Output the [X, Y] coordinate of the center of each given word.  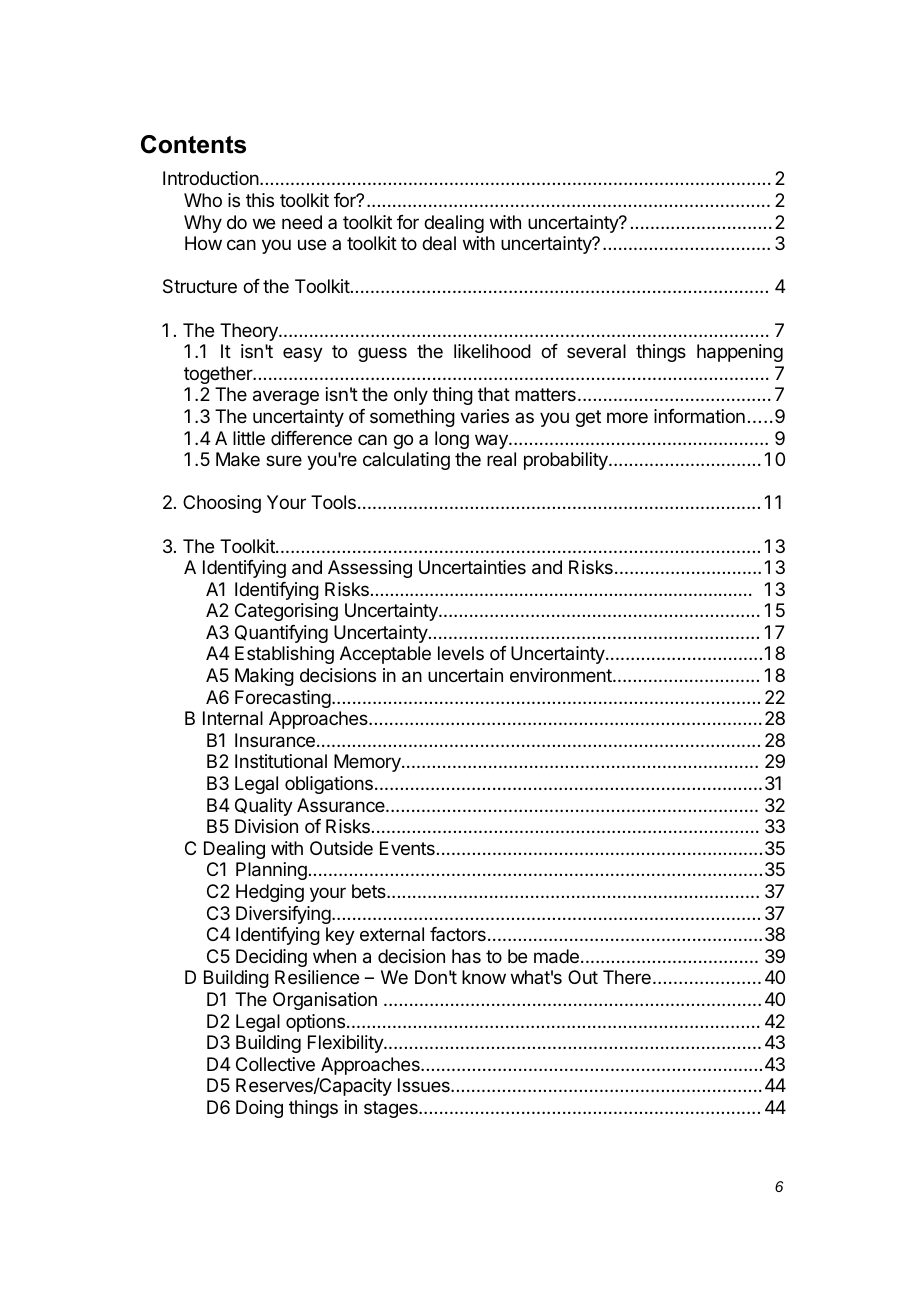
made [556, 956]
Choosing [222, 504]
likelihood [492, 351]
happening [740, 353]
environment [562, 675]
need [302, 222]
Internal [233, 718]
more [627, 417]
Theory [250, 332]
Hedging [270, 893]
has [466, 956]
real [501, 459]
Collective [275, 1064]
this [260, 200]
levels [461, 653]
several [596, 351]
